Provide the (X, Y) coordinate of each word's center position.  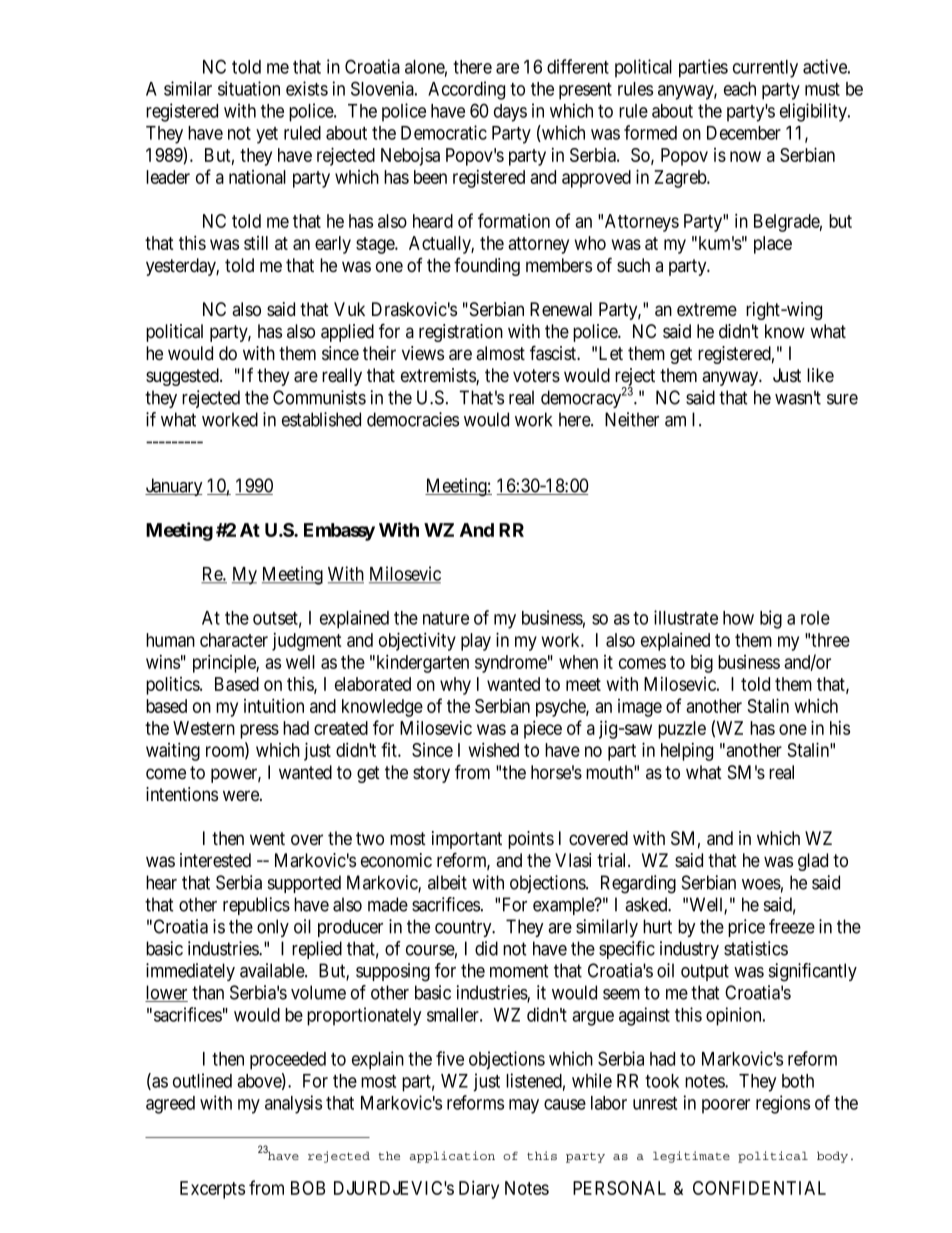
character (234, 640)
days (510, 113)
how (738, 618)
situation (249, 88)
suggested (183, 377)
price (746, 928)
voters (536, 376)
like (820, 375)
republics (256, 906)
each (740, 89)
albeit (447, 882)
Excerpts (212, 1190)
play (476, 642)
